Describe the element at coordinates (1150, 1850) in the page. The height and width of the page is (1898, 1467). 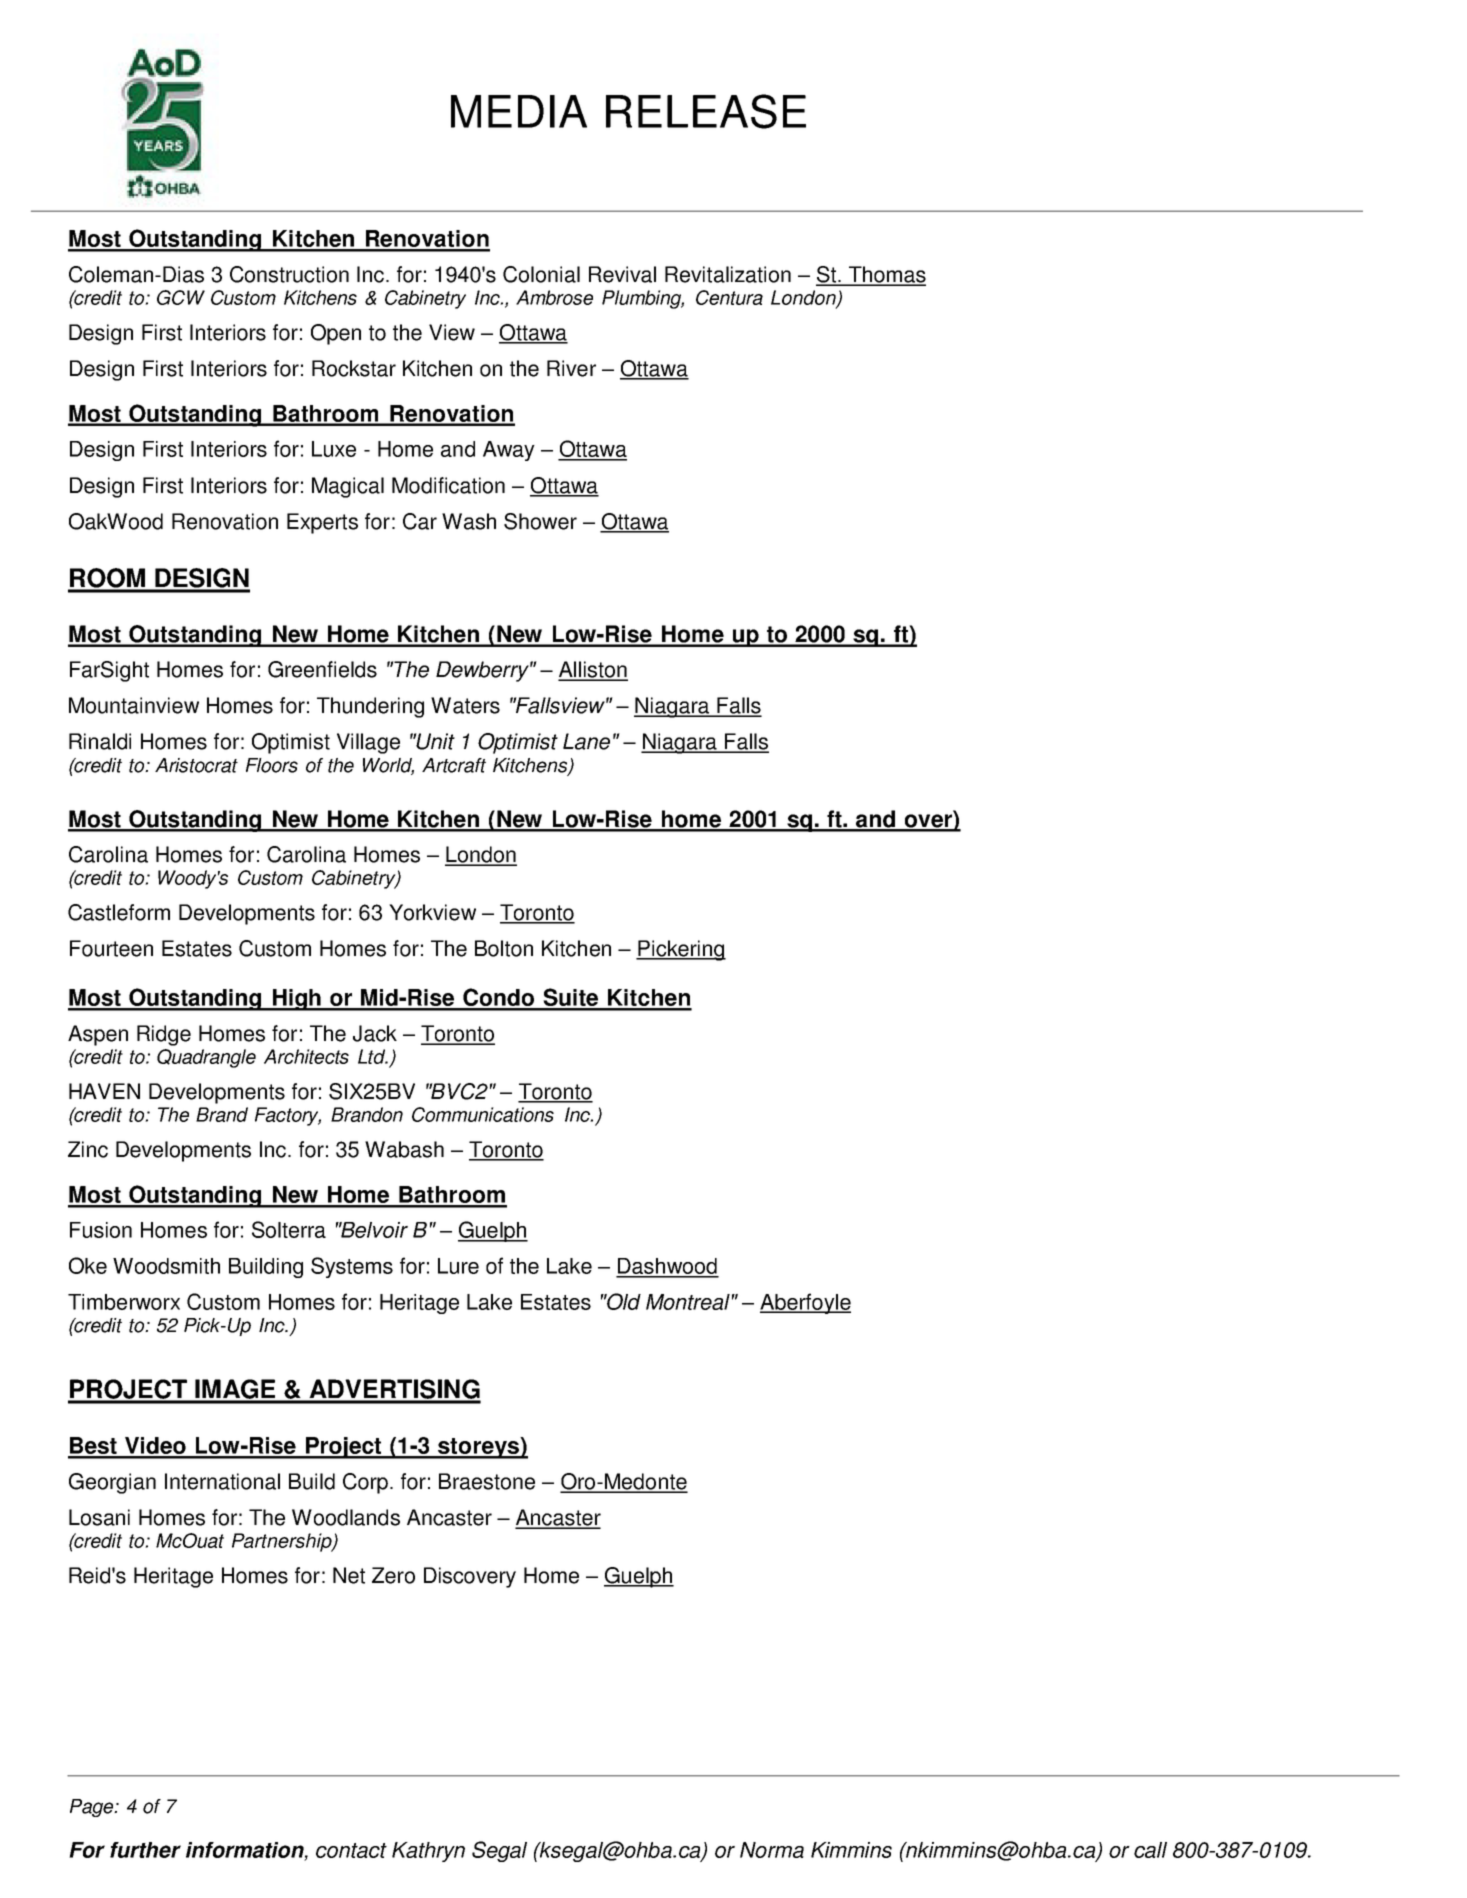
I see `call` at that location.
